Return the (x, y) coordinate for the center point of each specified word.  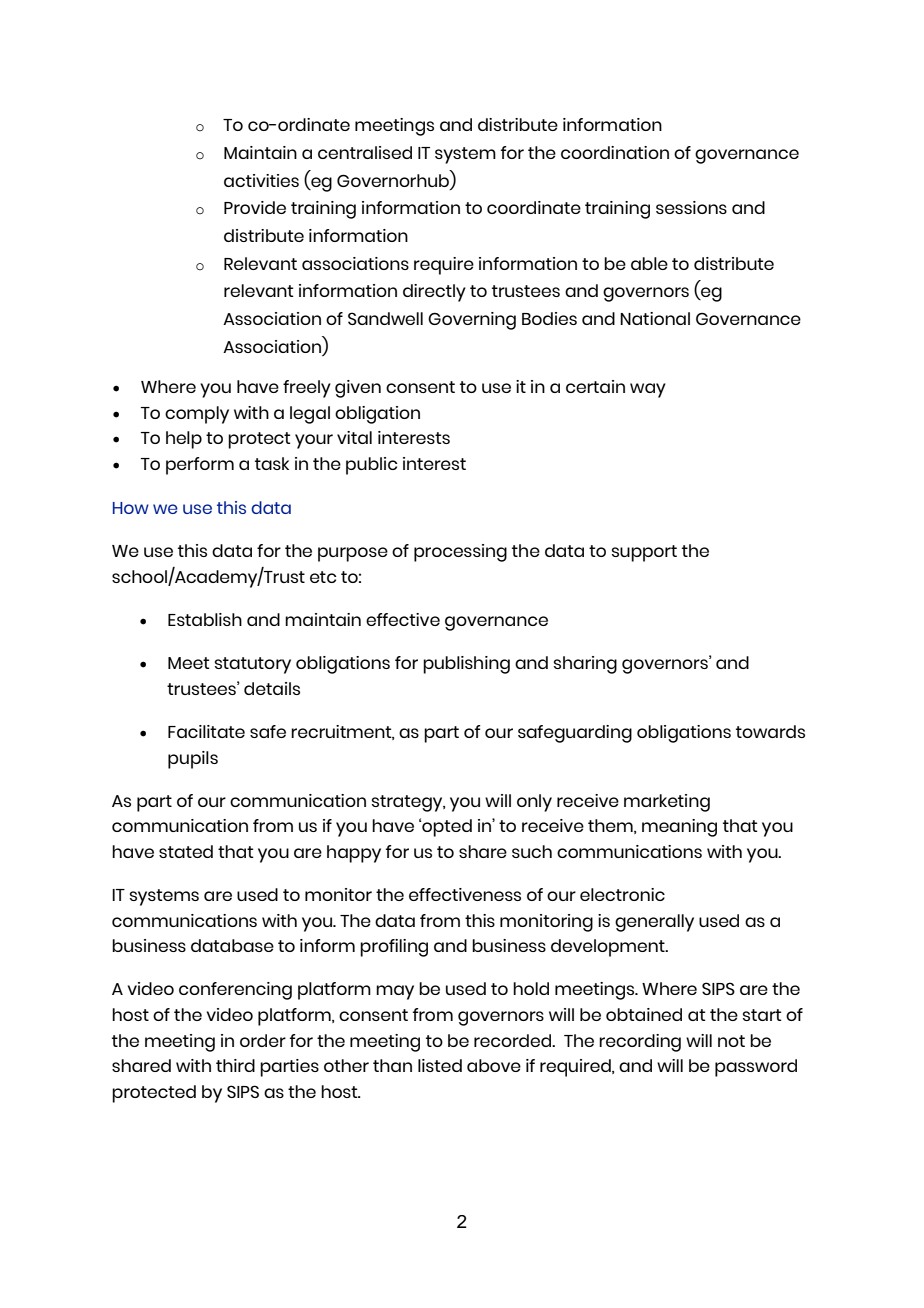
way (648, 390)
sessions (691, 207)
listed (440, 1065)
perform (200, 466)
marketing (667, 803)
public (371, 466)
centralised (365, 152)
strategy (408, 803)
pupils (193, 760)
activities (261, 180)
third (235, 1065)
